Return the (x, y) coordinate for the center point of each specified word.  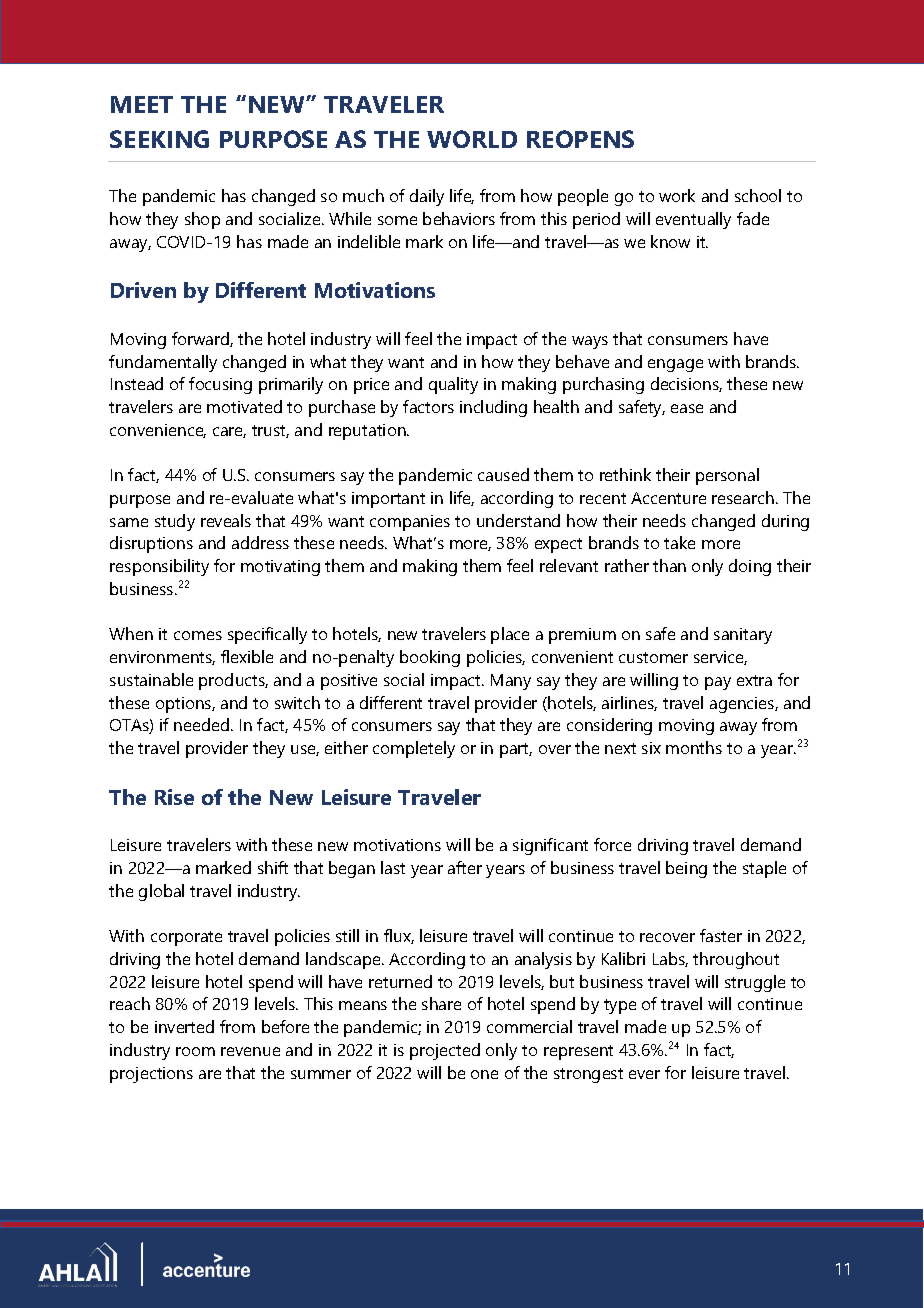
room (195, 1051)
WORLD (472, 139)
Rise (174, 797)
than (669, 565)
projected (445, 1051)
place (510, 635)
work (677, 195)
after (465, 867)
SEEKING (159, 139)
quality (453, 385)
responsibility (159, 567)
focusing (220, 385)
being (686, 869)
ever (644, 1074)
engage (675, 365)
